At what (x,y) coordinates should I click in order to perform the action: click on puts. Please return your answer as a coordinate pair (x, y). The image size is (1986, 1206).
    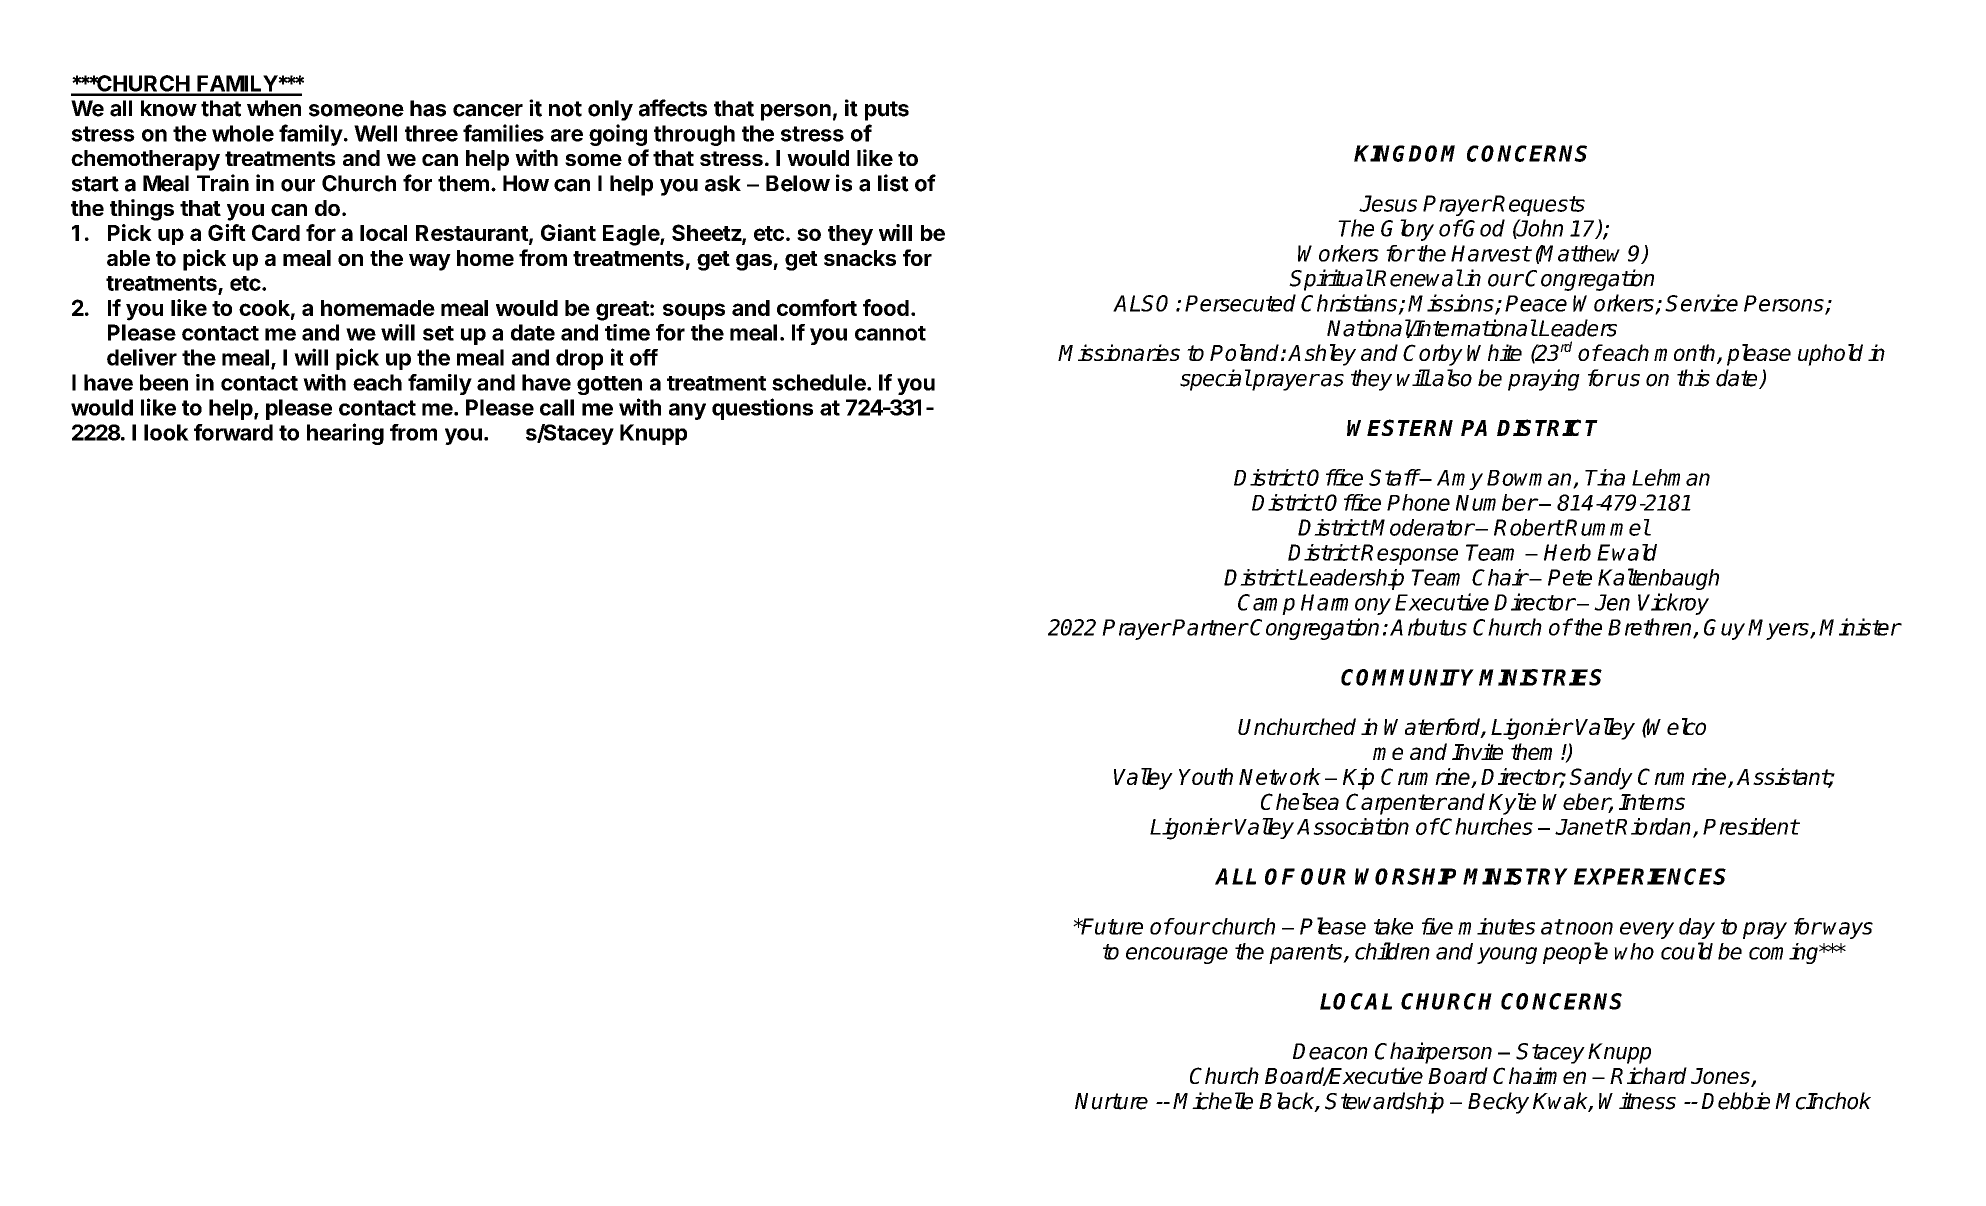
    Looking at the image, I should click on (887, 111).
